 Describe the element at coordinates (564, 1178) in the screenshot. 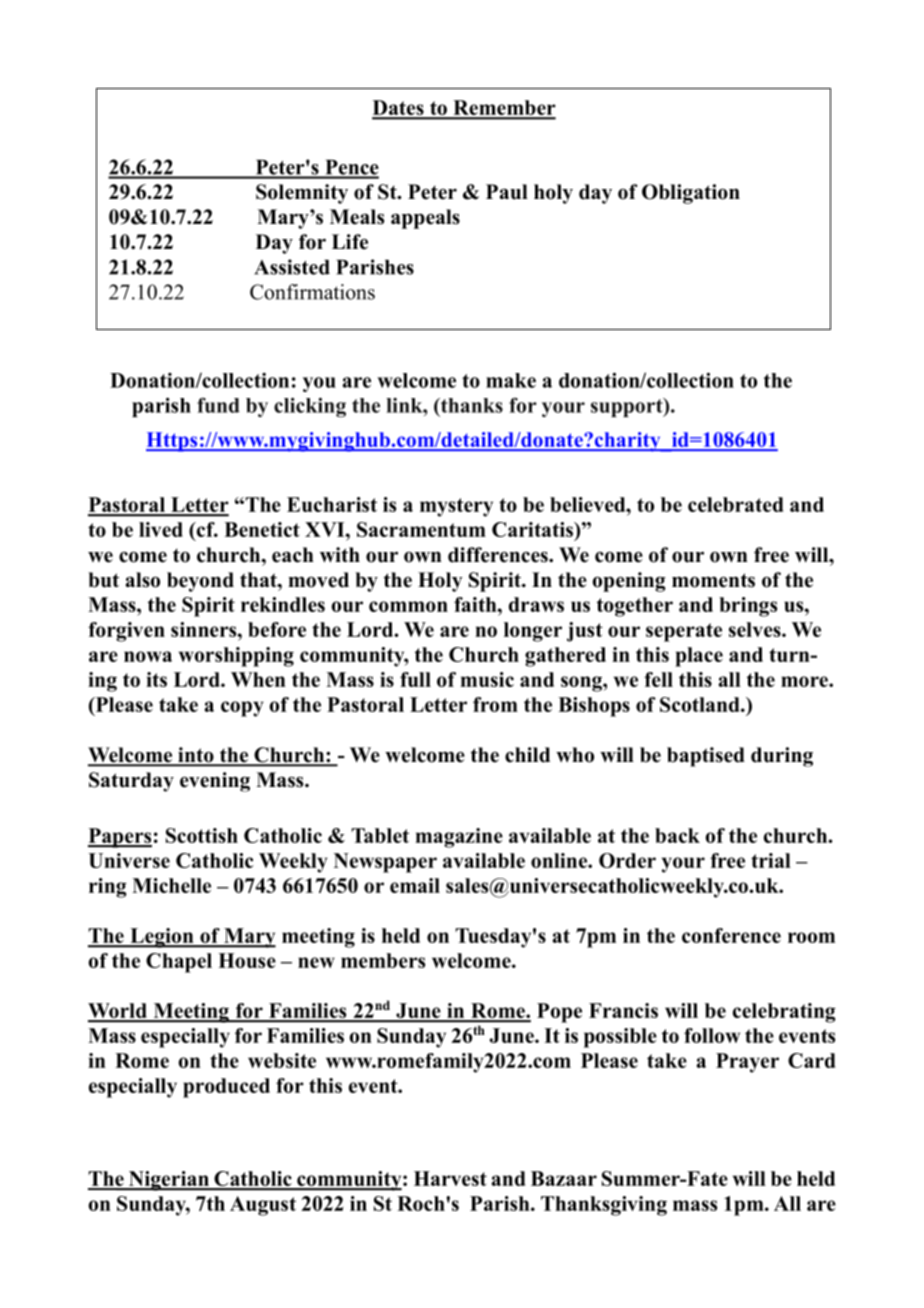

I see `Bazaar` at that location.
